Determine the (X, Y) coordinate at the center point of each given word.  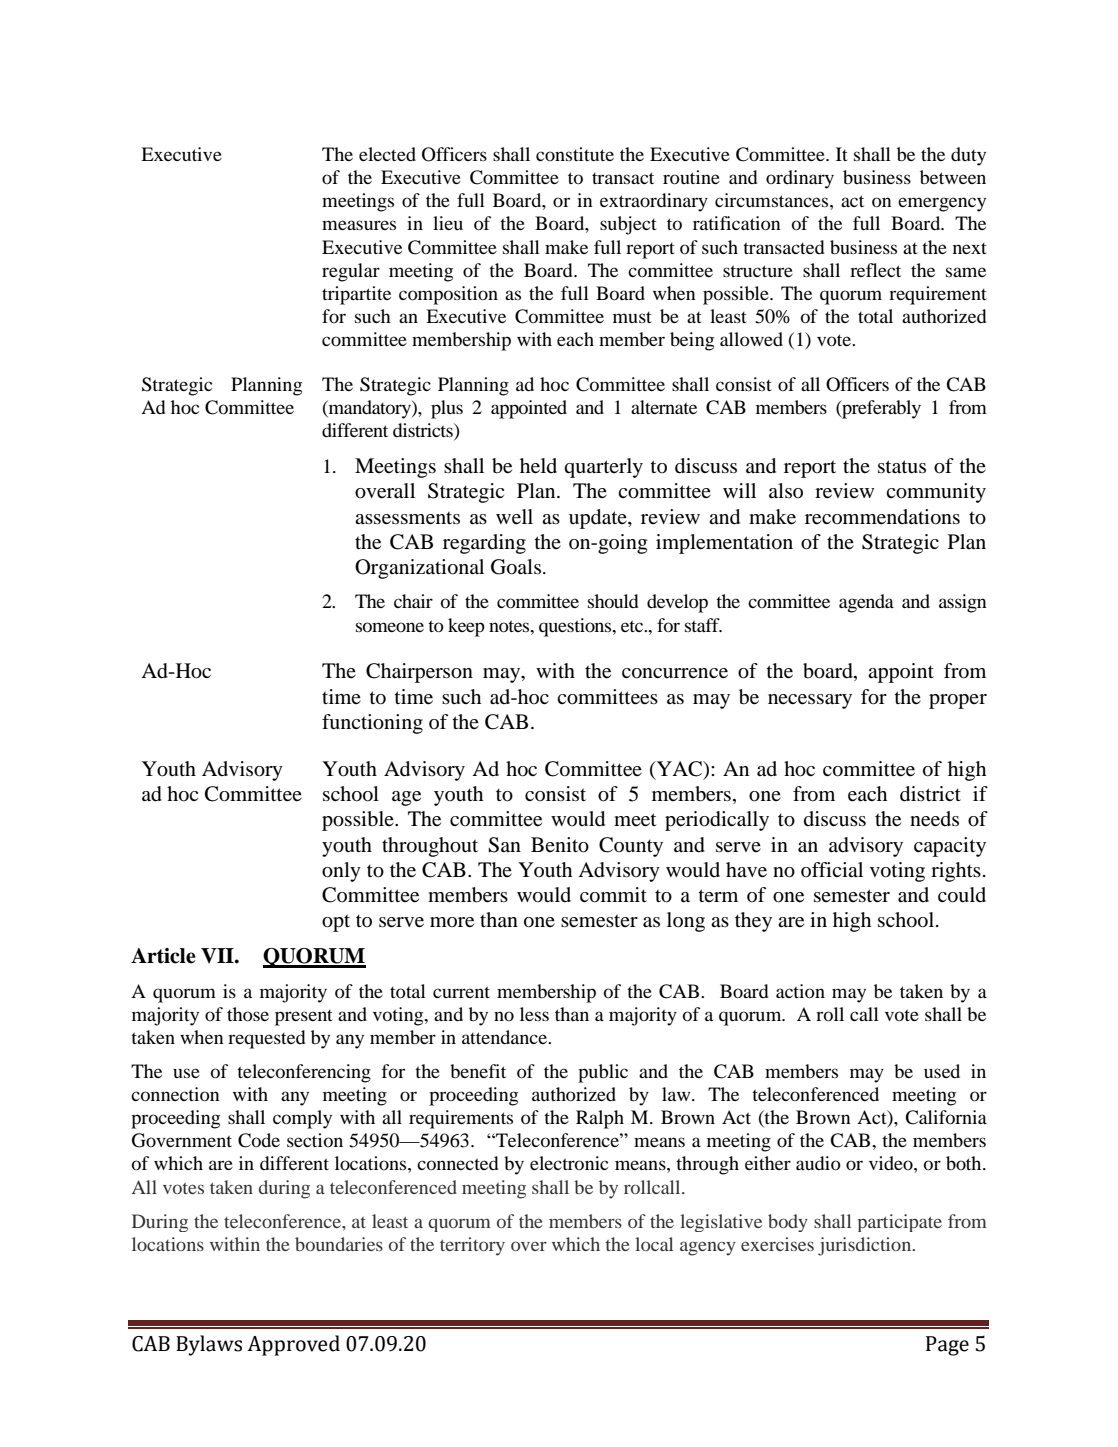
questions (576, 627)
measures (359, 225)
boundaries (339, 1244)
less (534, 1014)
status (902, 467)
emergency (942, 204)
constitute (575, 154)
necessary (810, 701)
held (538, 466)
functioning (372, 724)
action (800, 991)
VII (218, 956)
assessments (407, 518)
